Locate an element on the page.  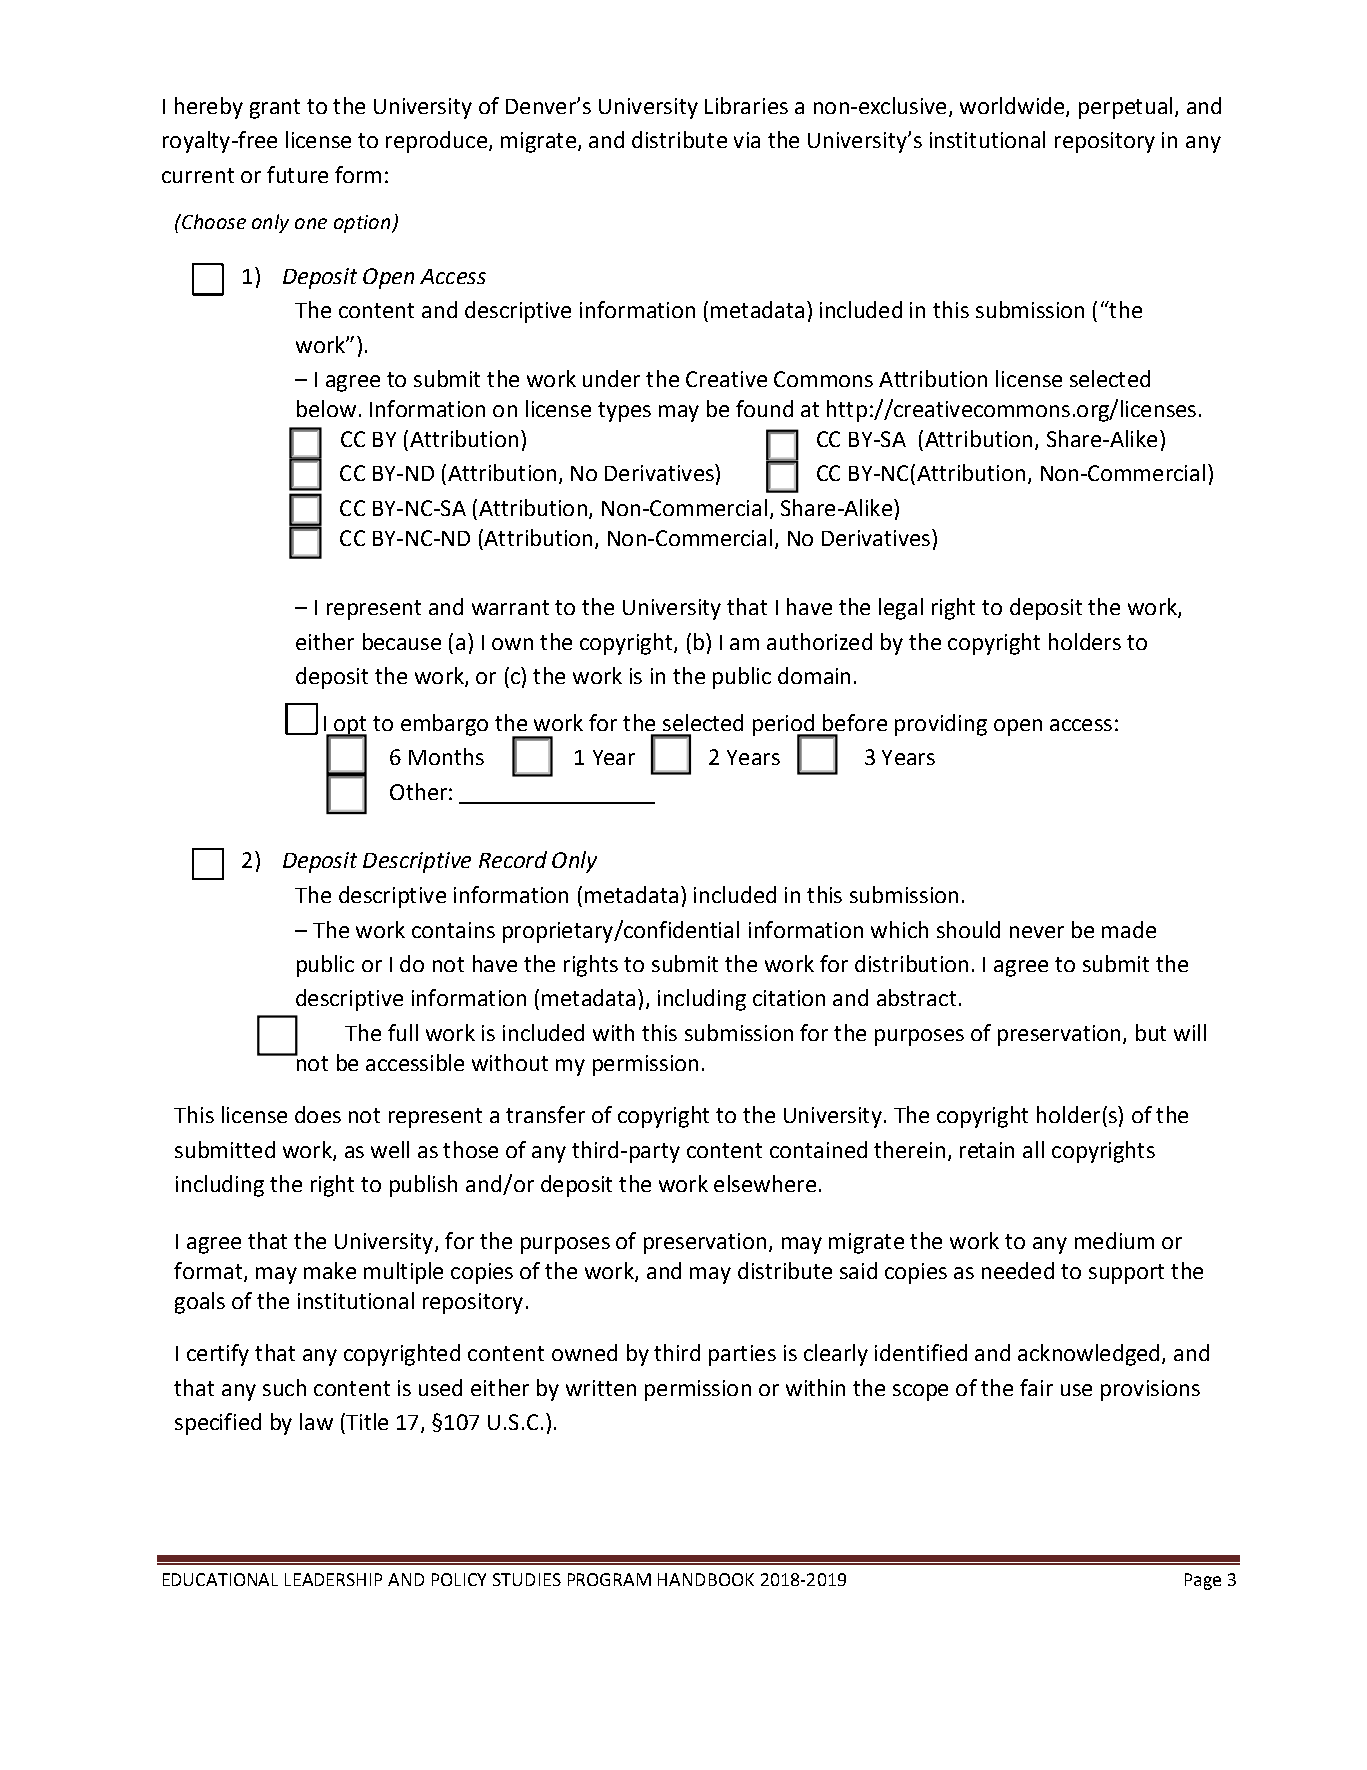
Page is located at coordinates (1203, 1581).
